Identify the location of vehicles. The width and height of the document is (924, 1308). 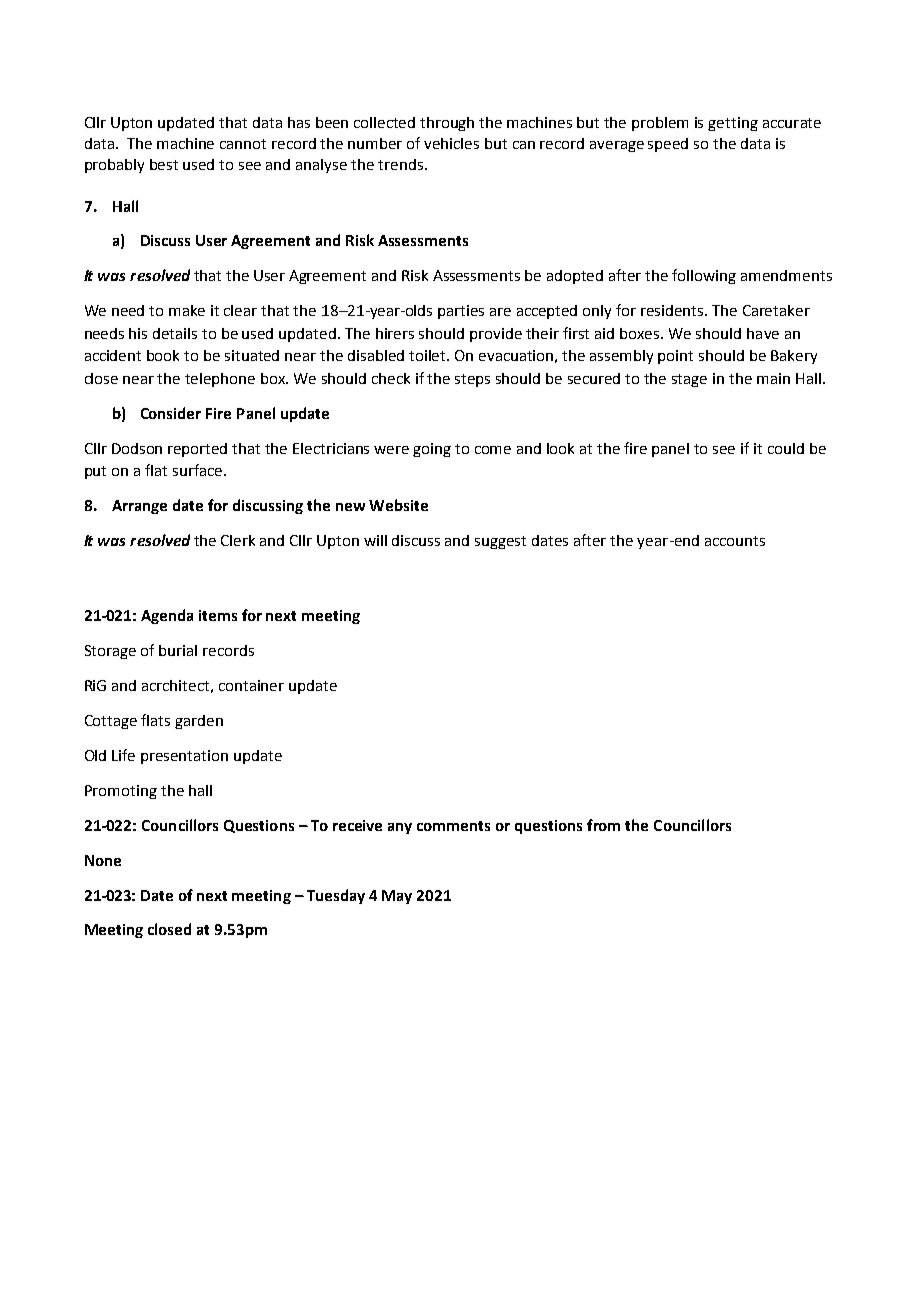
(451, 143).
